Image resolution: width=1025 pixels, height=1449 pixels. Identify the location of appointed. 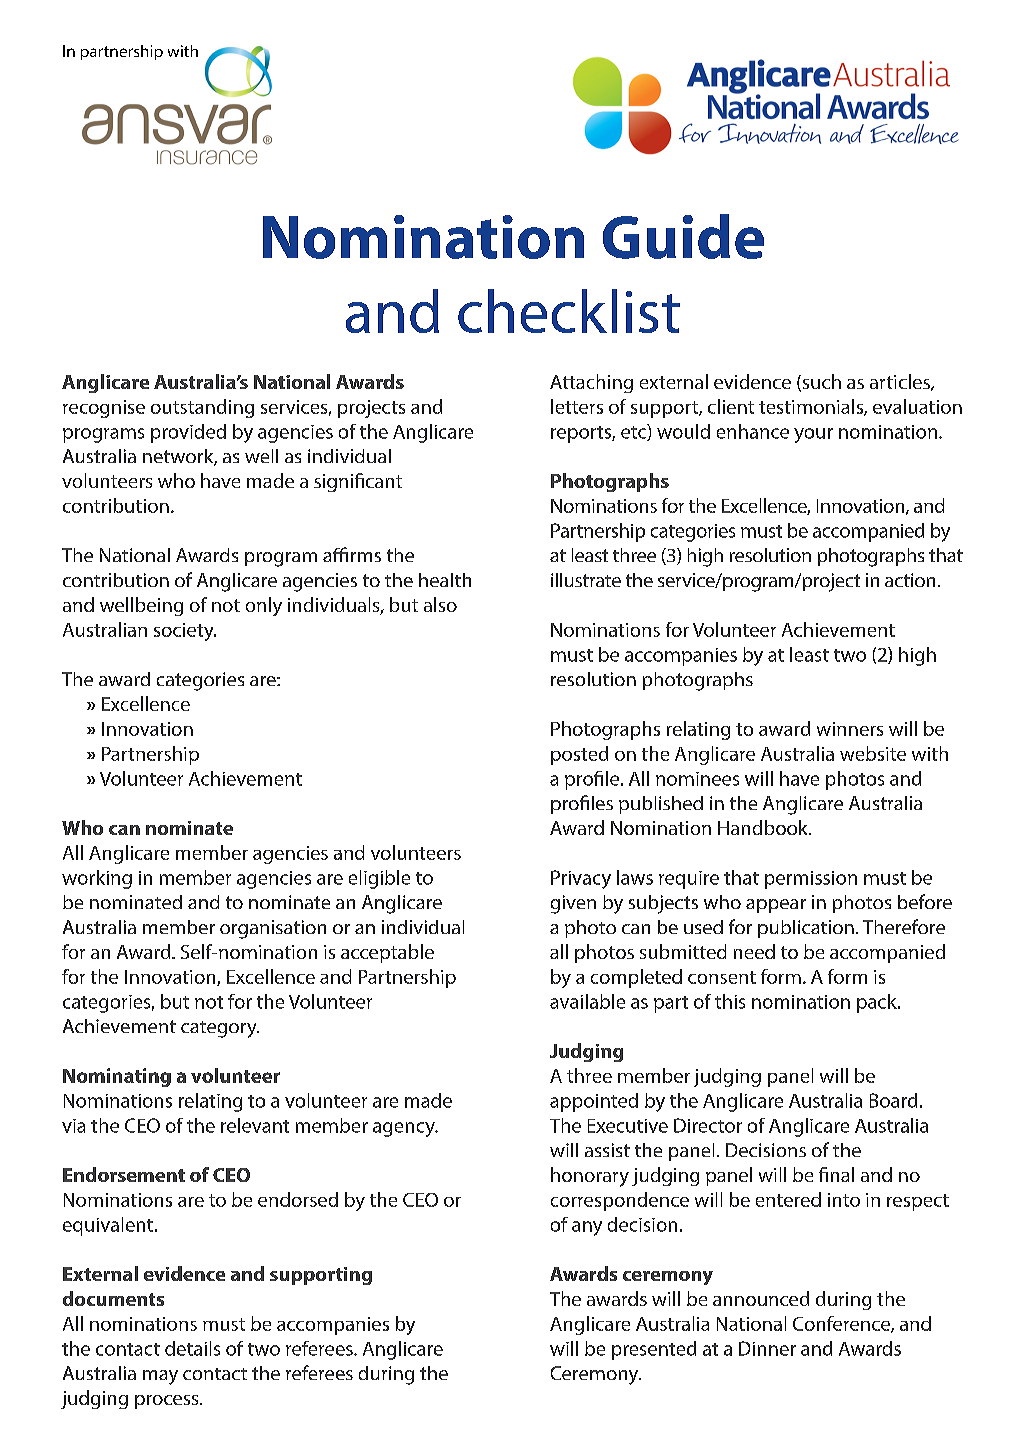
(594, 1102).
